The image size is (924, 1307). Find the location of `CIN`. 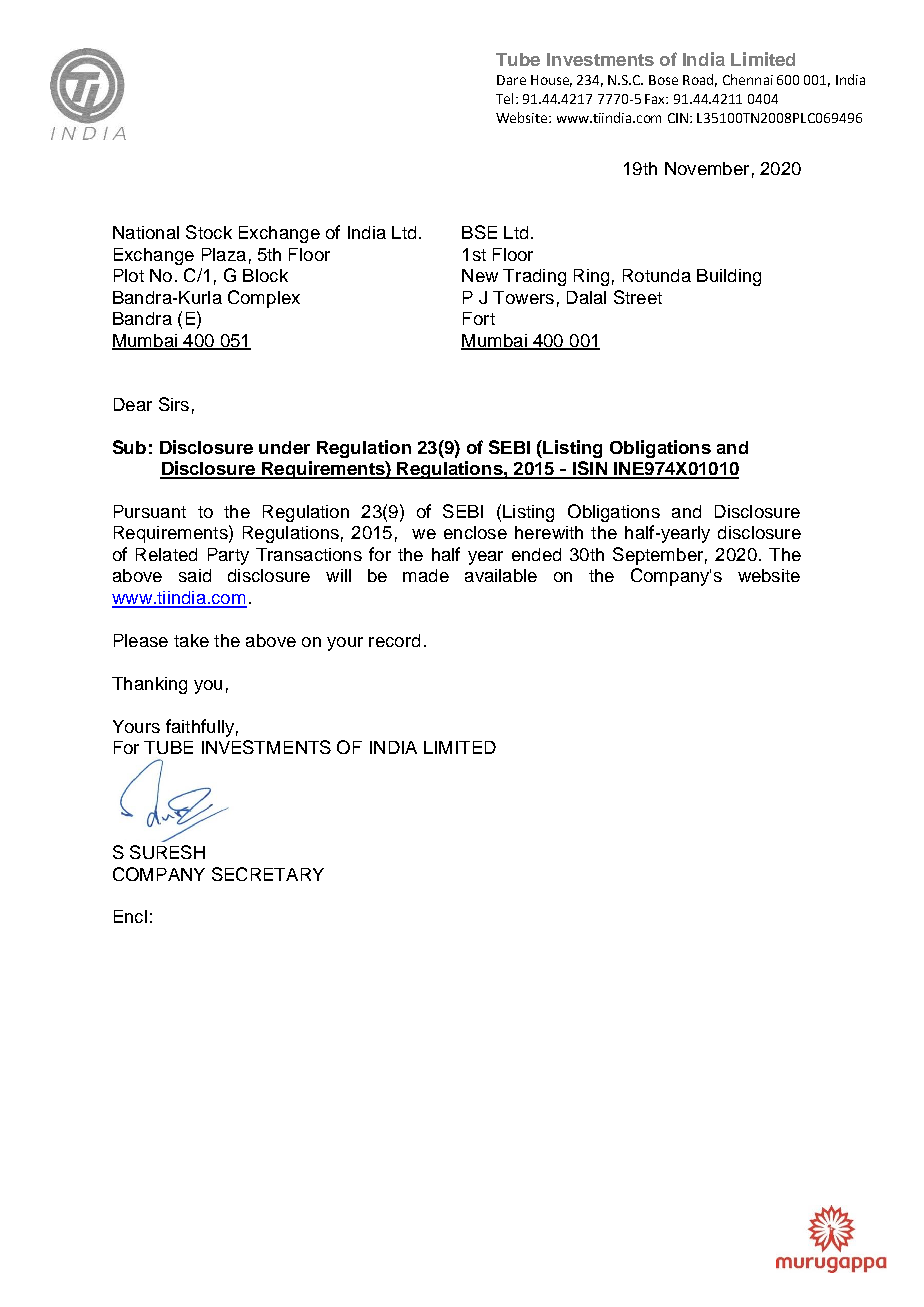

CIN is located at coordinates (679, 118).
